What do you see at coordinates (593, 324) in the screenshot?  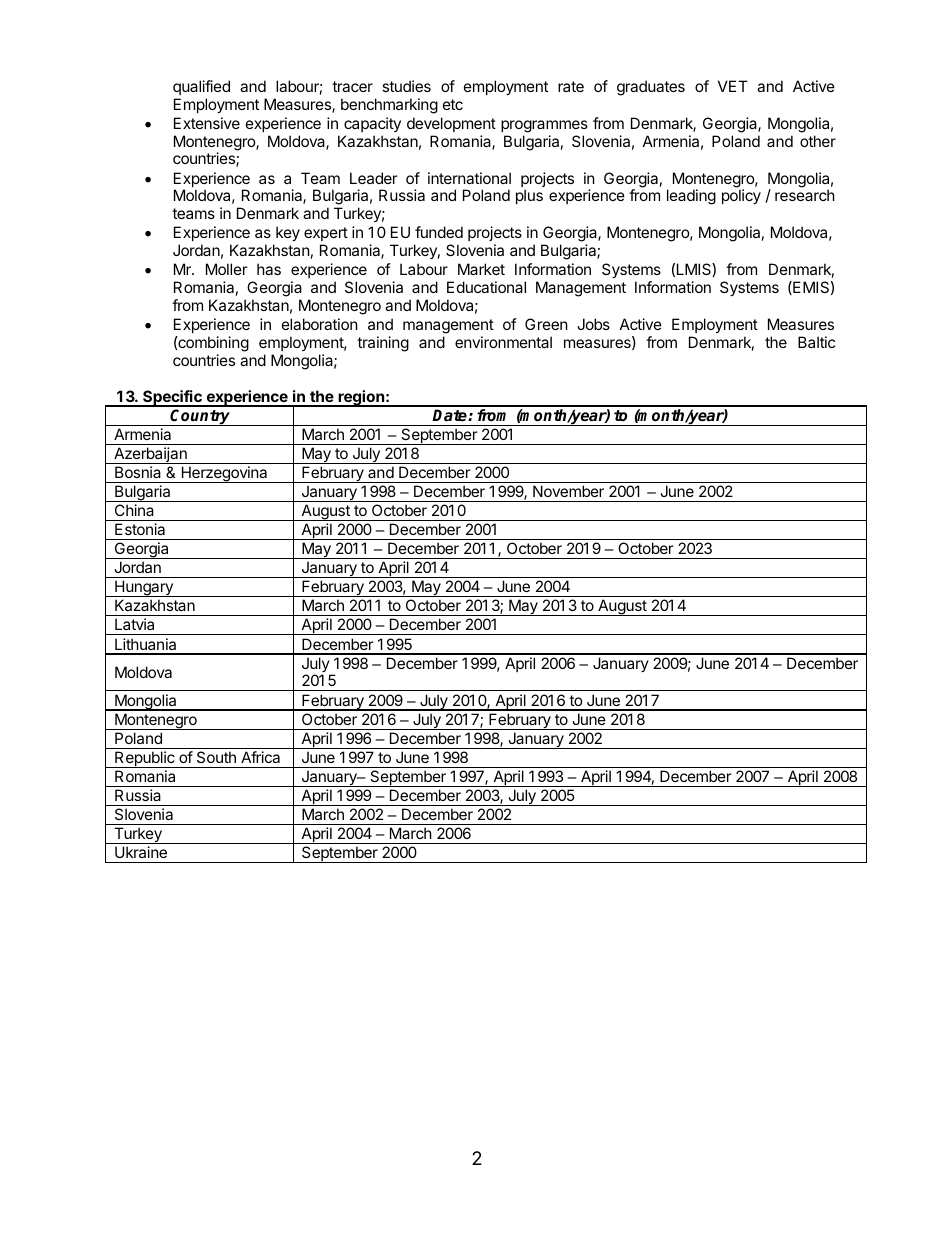 I see `Jobs` at bounding box center [593, 324].
